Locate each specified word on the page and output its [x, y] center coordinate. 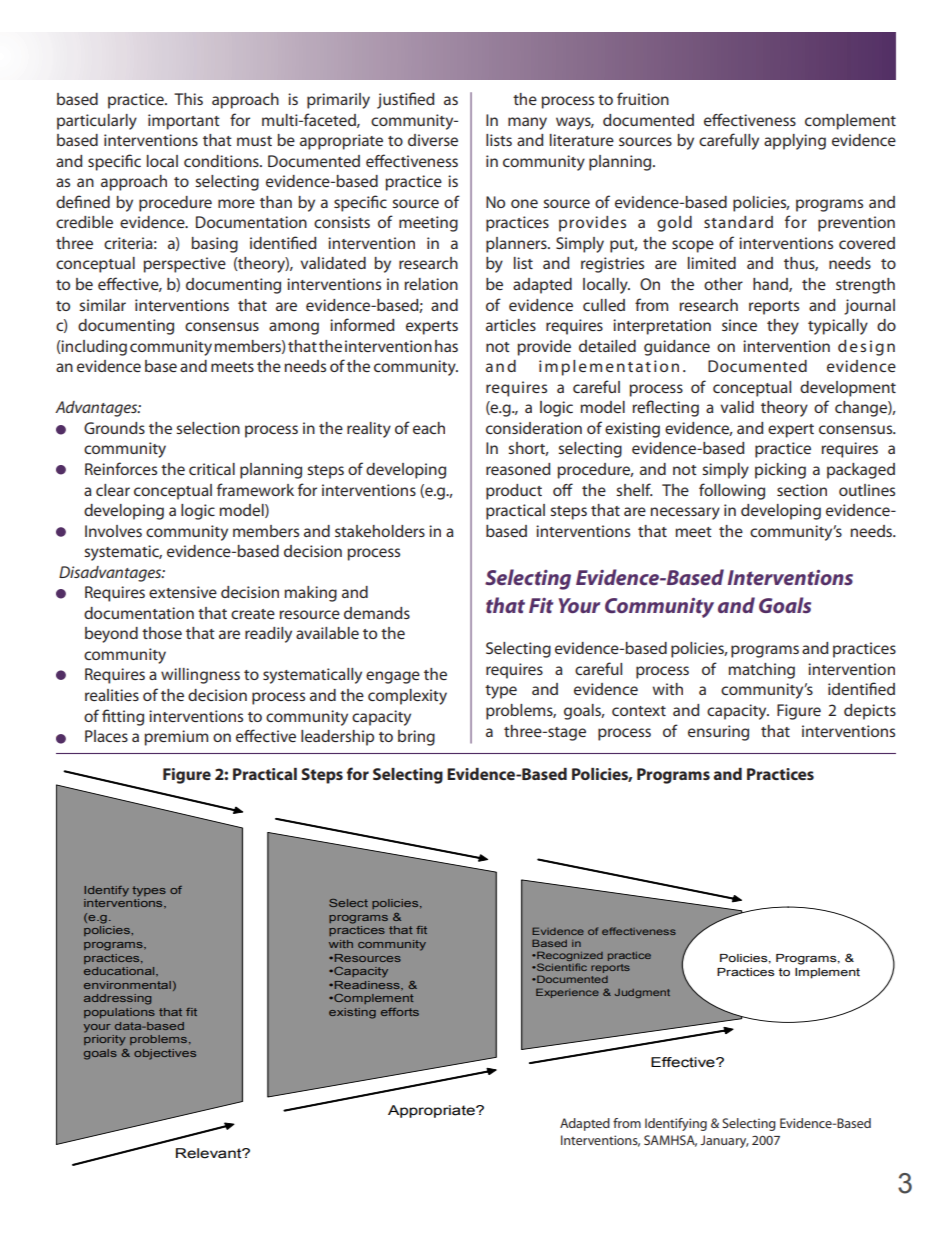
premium [176, 738]
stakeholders [380, 531]
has [446, 346]
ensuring [718, 733]
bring [416, 738]
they [783, 327]
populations [119, 1013]
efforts [400, 1012]
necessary [685, 513]
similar [102, 305]
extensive [183, 592]
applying [795, 142]
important [184, 122]
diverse [433, 140]
